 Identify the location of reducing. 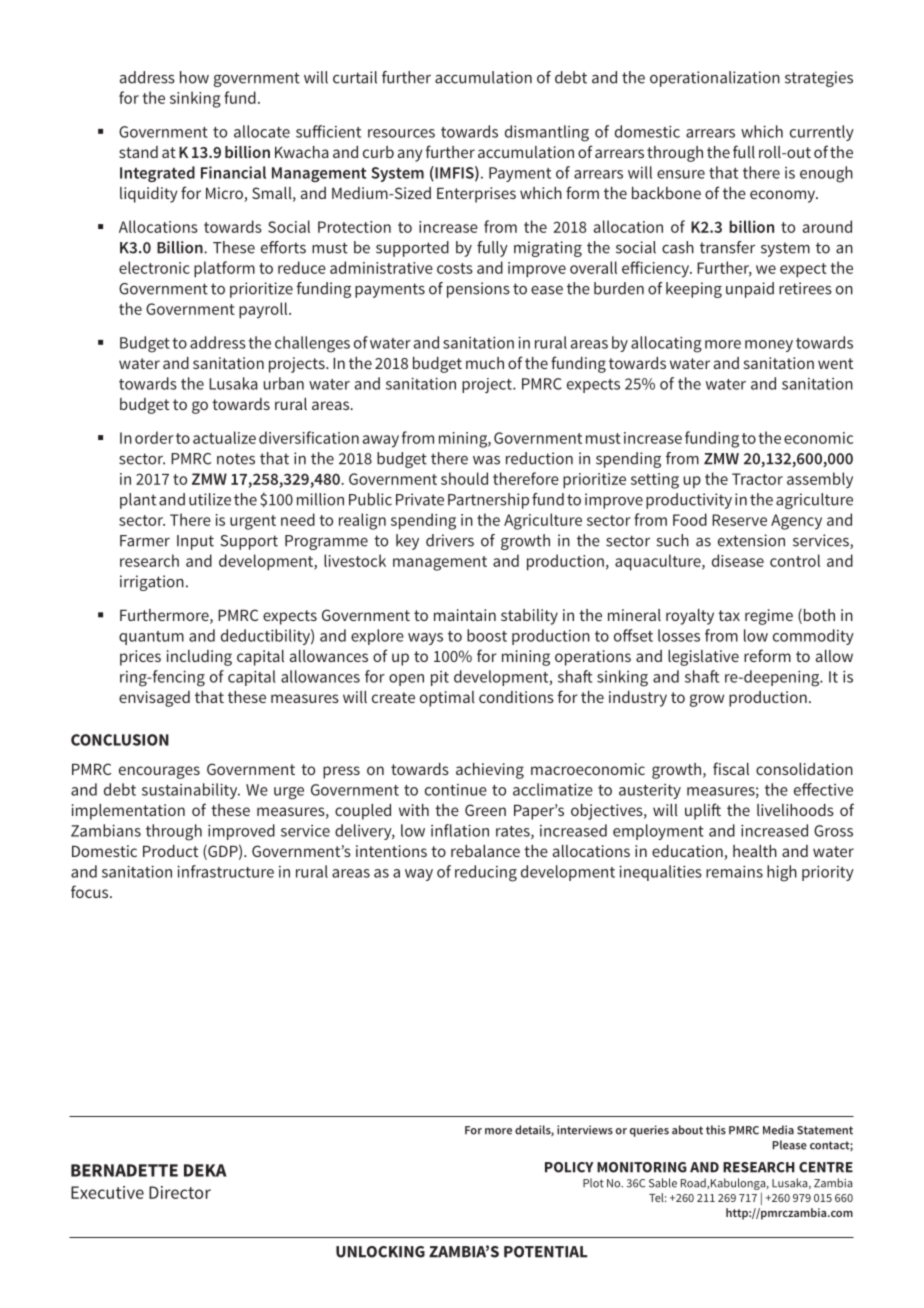
(486, 873).
